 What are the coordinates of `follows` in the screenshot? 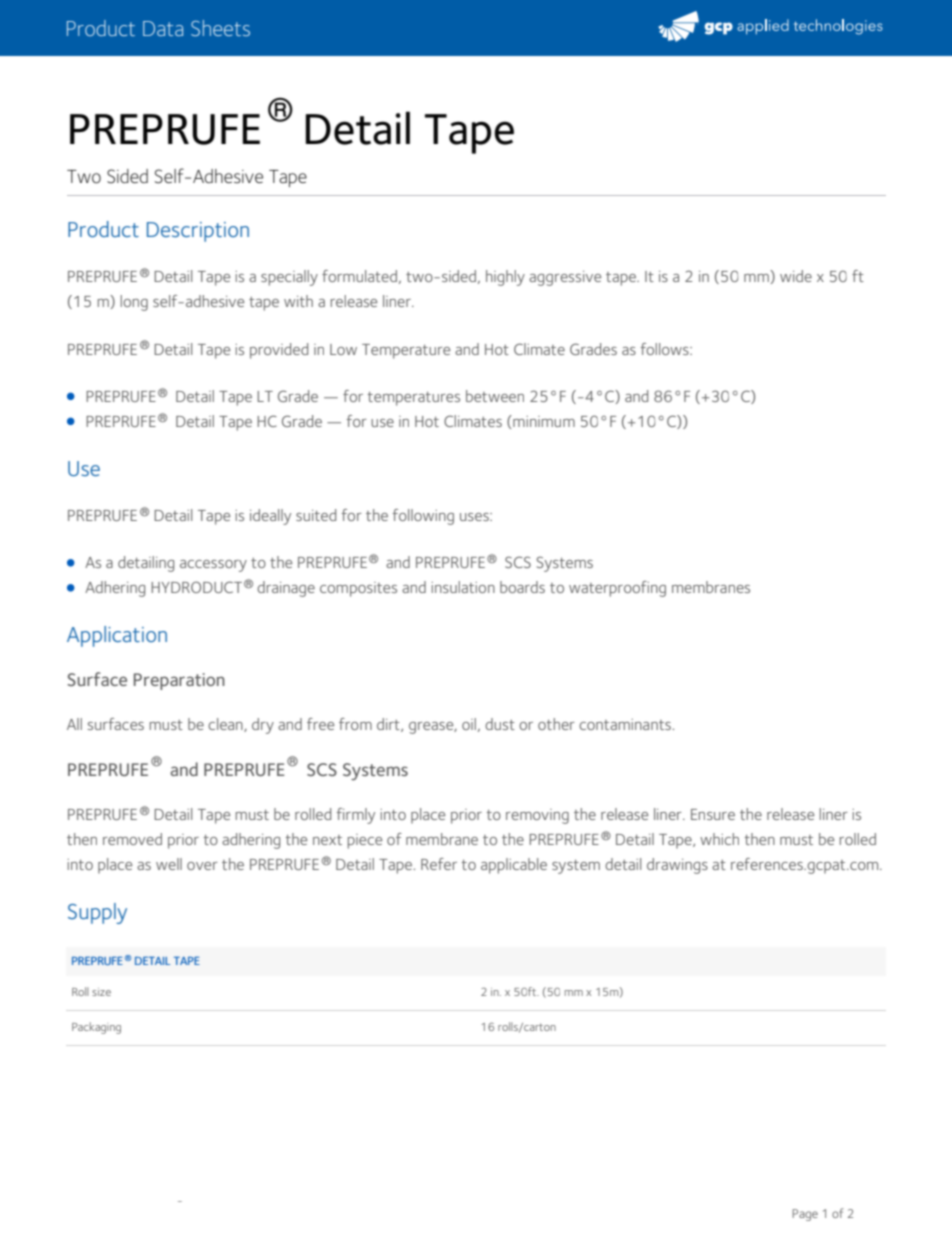 It's located at (665, 349).
